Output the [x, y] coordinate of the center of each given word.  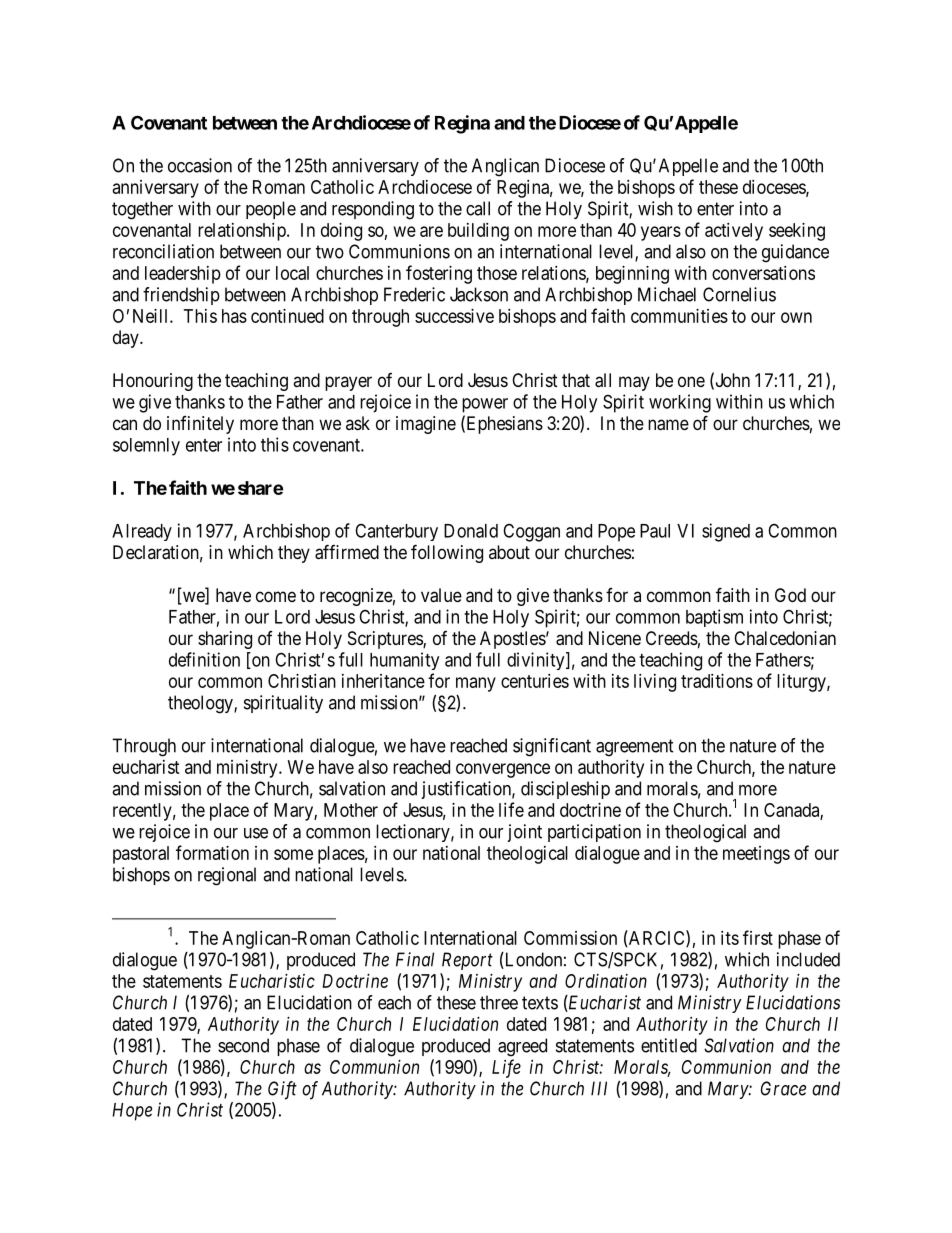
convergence [503, 770]
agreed [522, 1047]
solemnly [146, 447]
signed [726, 532]
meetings [756, 855]
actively [734, 232]
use [256, 833]
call [478, 208]
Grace [783, 1088]
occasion [200, 165]
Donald [471, 531]
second [243, 1045]
